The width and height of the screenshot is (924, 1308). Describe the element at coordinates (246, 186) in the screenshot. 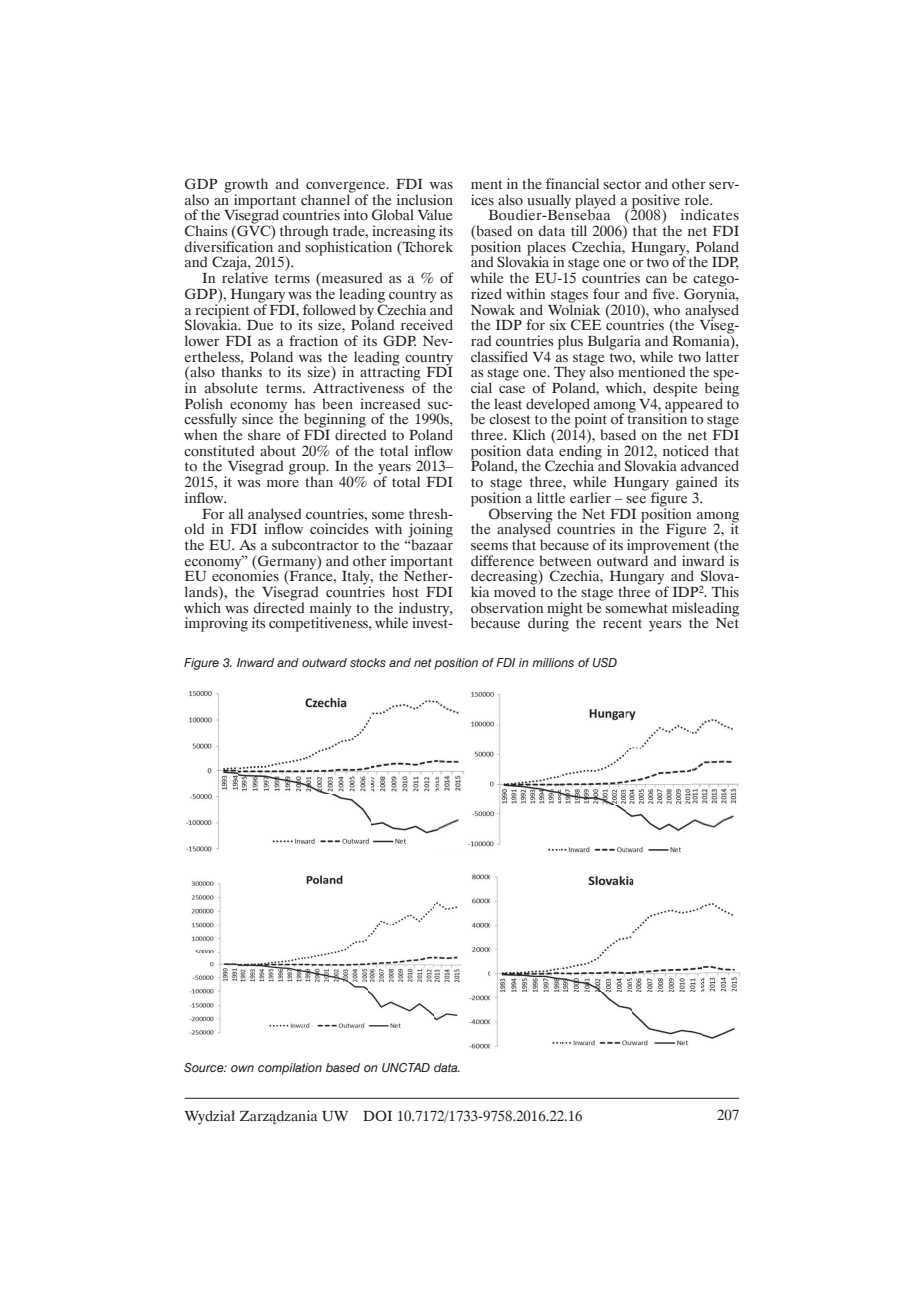

I see `growth` at that location.
